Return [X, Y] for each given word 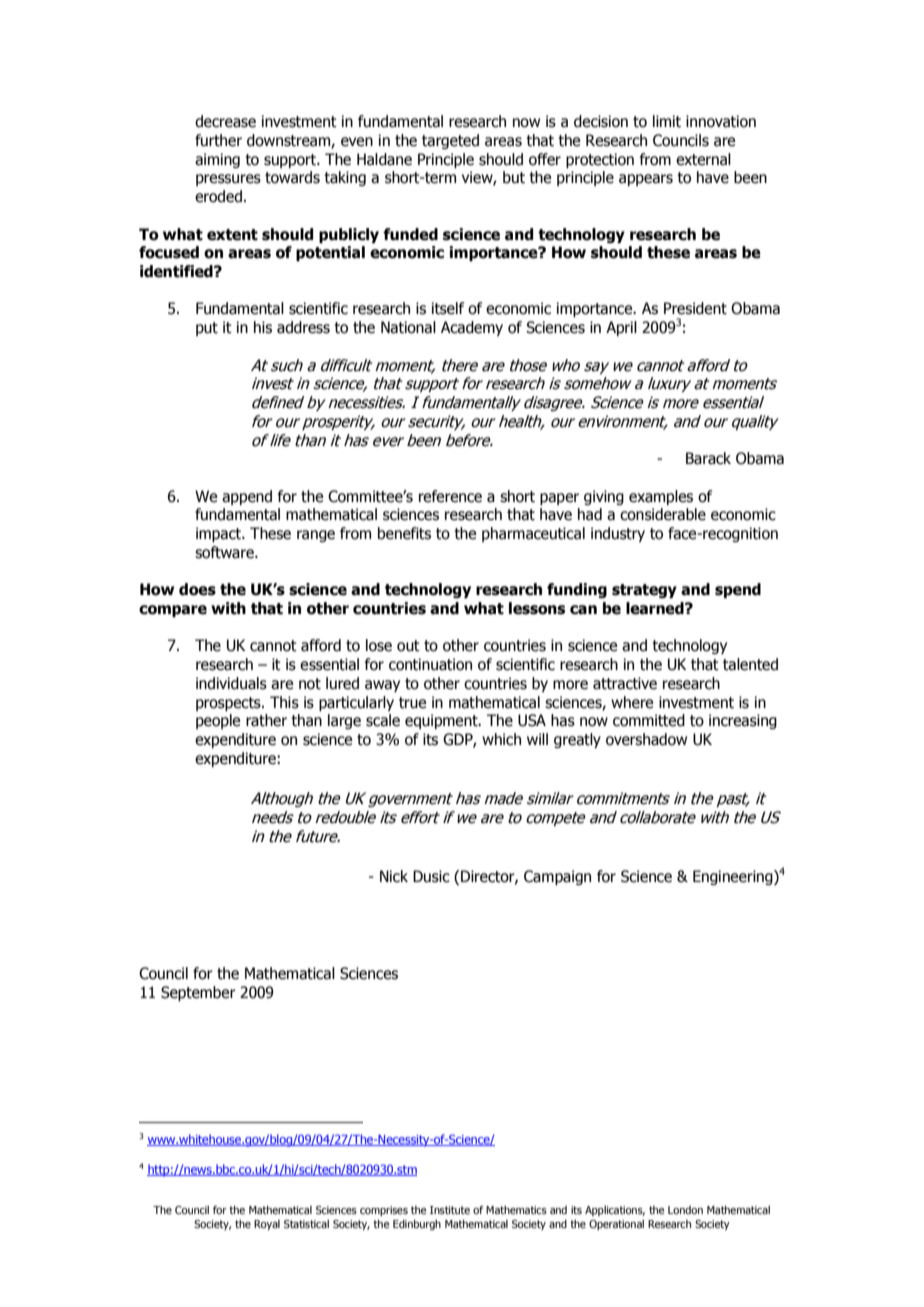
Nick [394, 876]
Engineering [734, 877]
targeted [450, 141]
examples [661, 497]
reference [450, 496]
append [247, 497]
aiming [217, 160]
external [703, 159]
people [218, 721]
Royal [267, 1225]
